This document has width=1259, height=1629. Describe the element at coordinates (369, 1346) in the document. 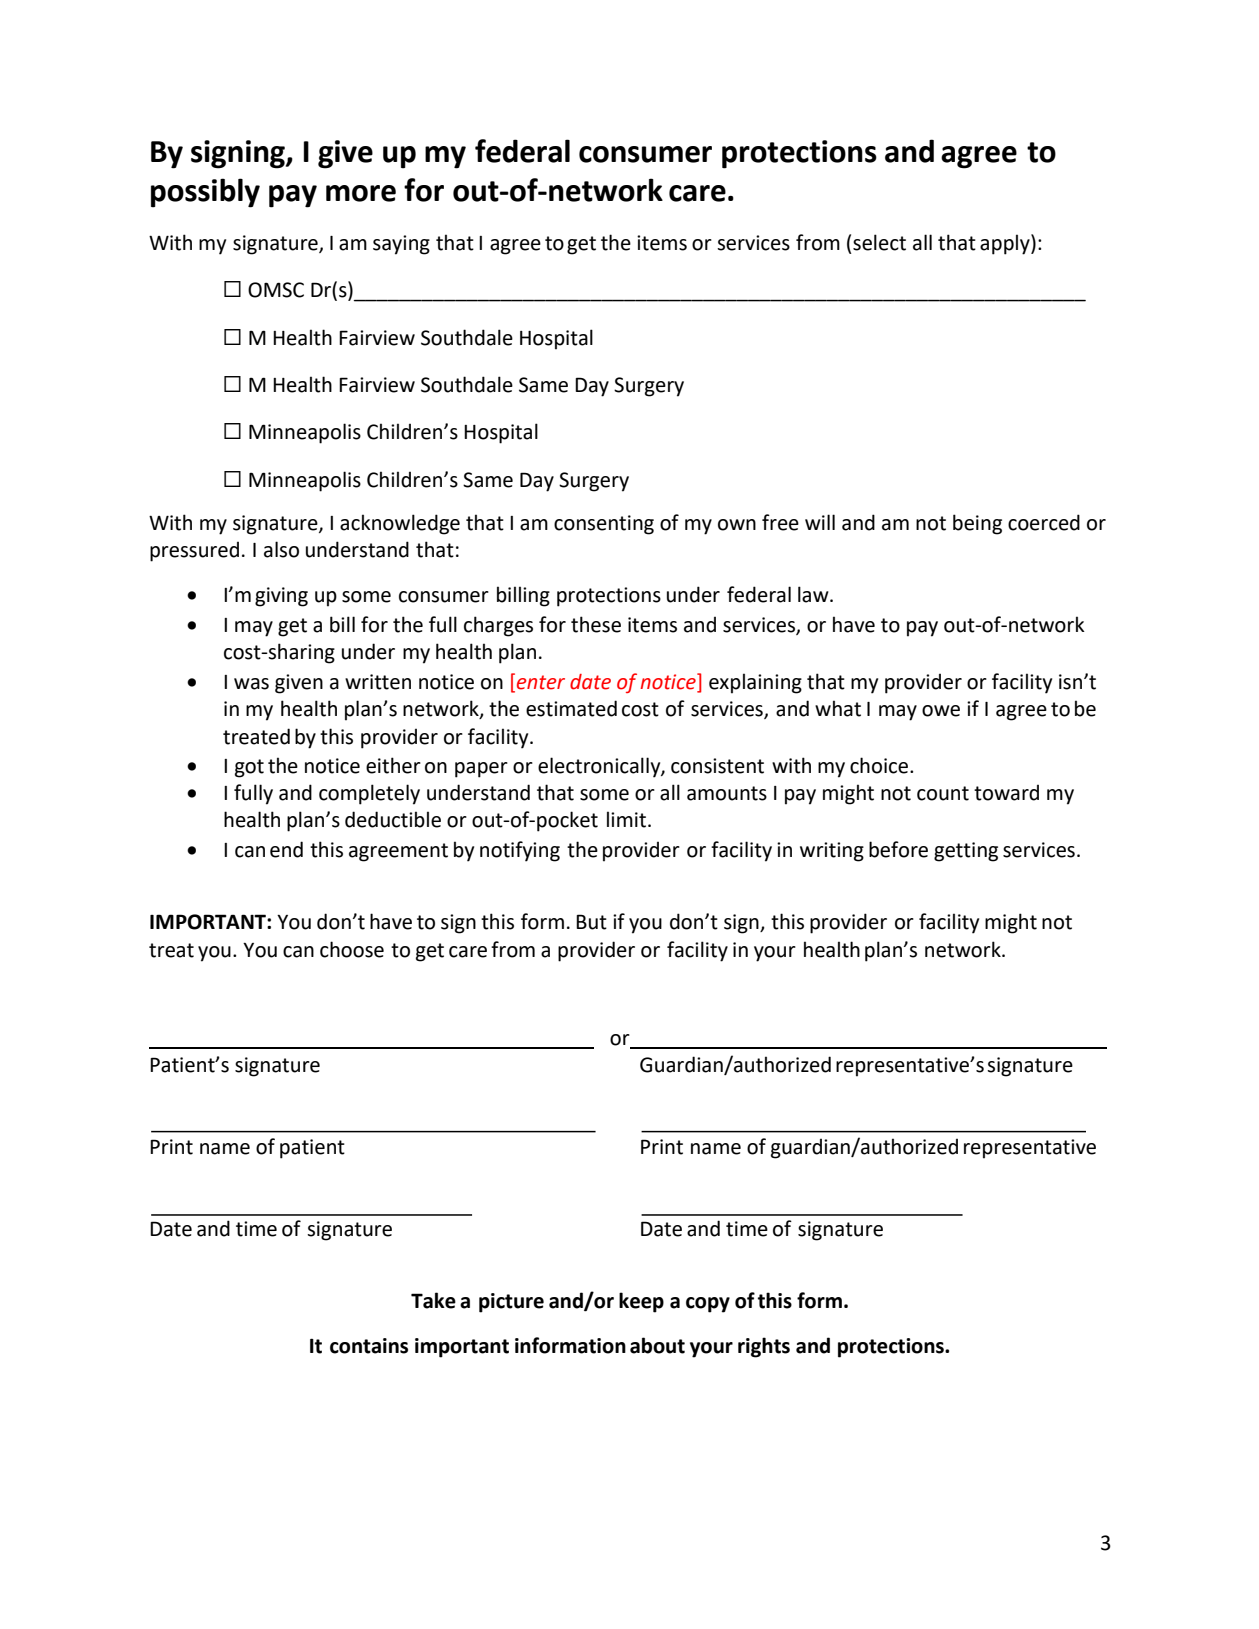

I see `contains` at that location.
